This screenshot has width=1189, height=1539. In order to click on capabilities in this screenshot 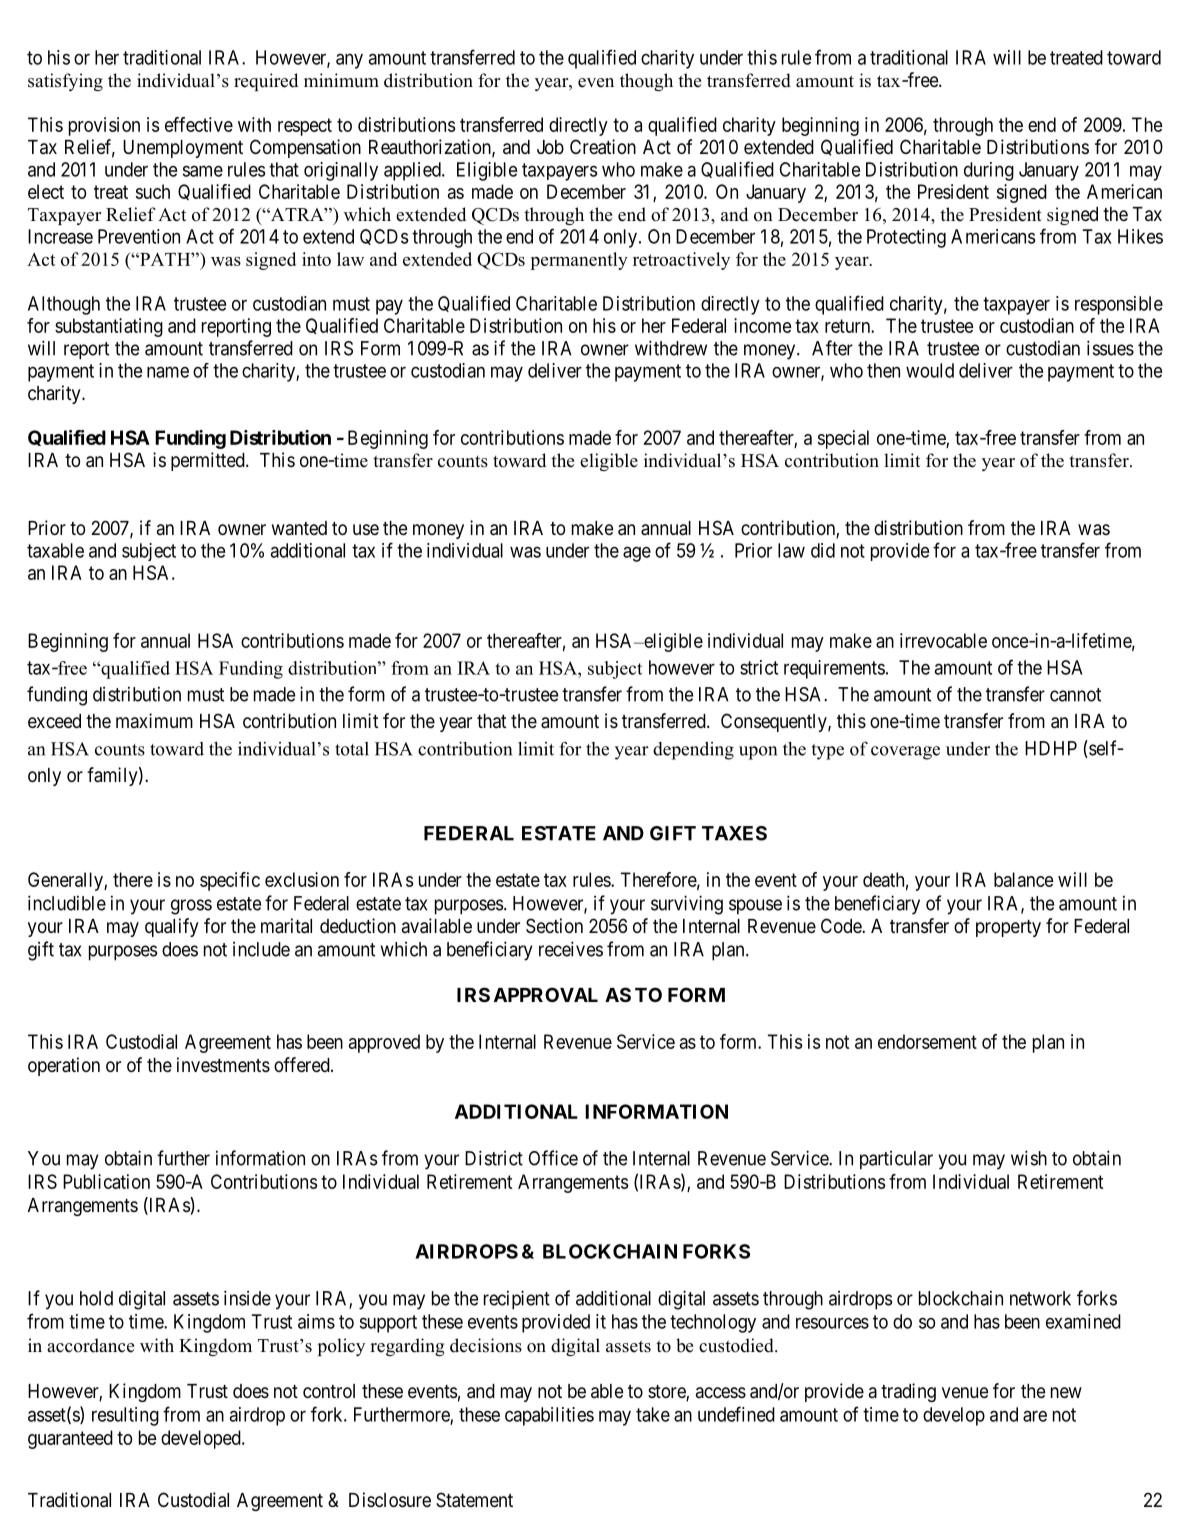, I will do `click(549, 1416)`.
